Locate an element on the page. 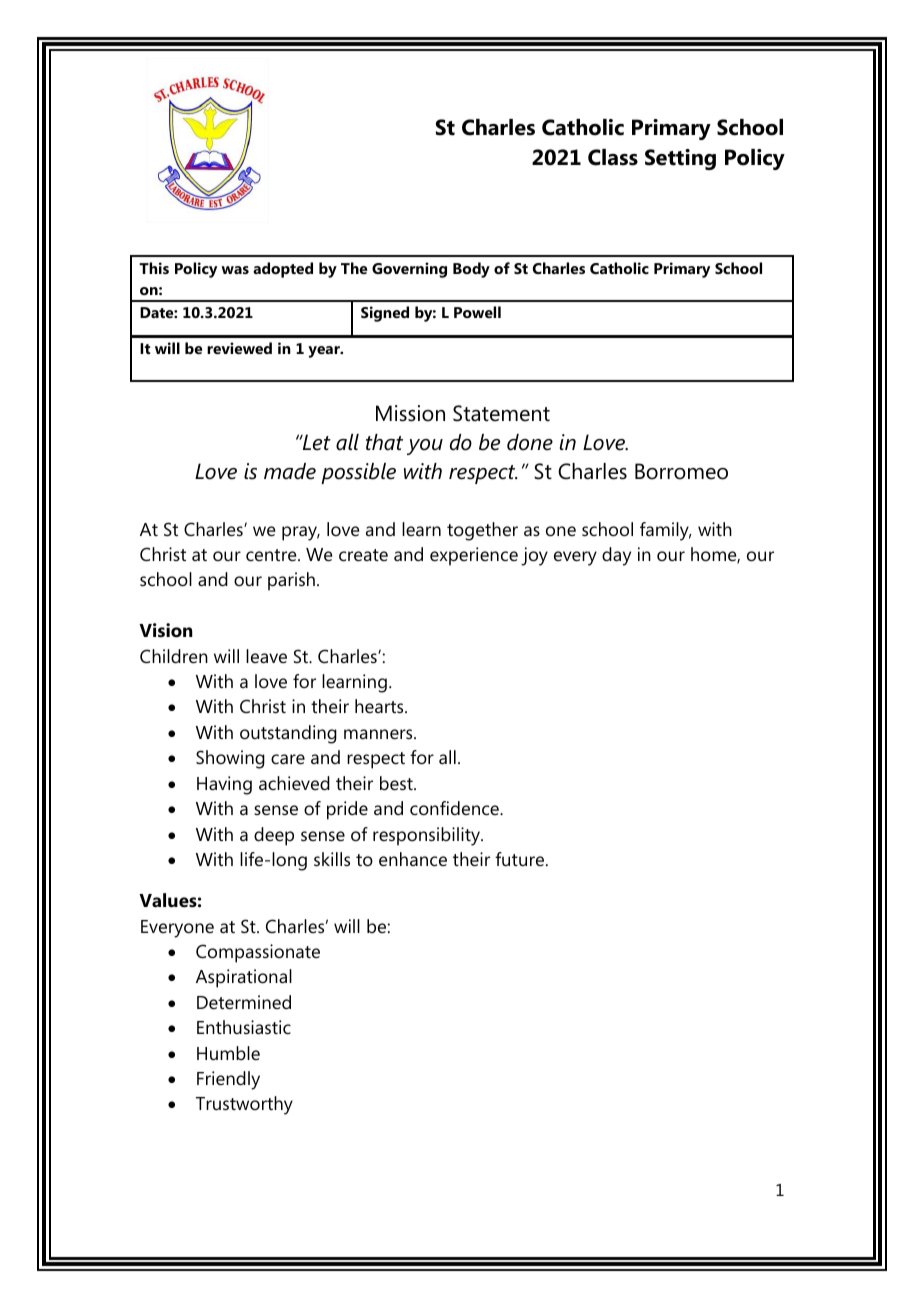 This document has width=924, height=1308. was is located at coordinates (235, 270).
